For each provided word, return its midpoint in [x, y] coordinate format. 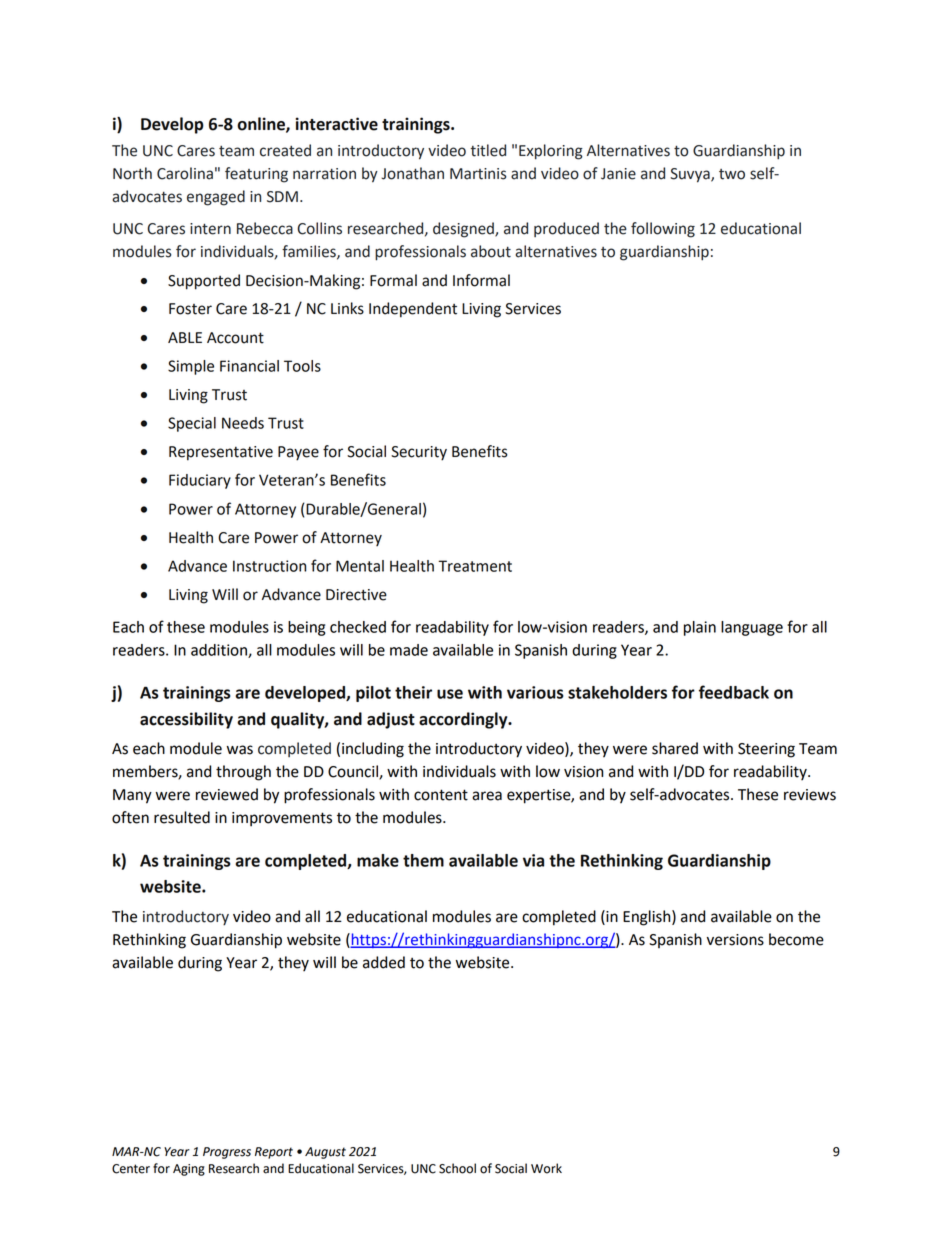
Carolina [185, 173]
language [752, 628]
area [487, 796]
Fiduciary [200, 481]
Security [419, 453]
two [732, 174]
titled [488, 150]
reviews [810, 795]
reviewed [227, 794]
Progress [227, 1153]
